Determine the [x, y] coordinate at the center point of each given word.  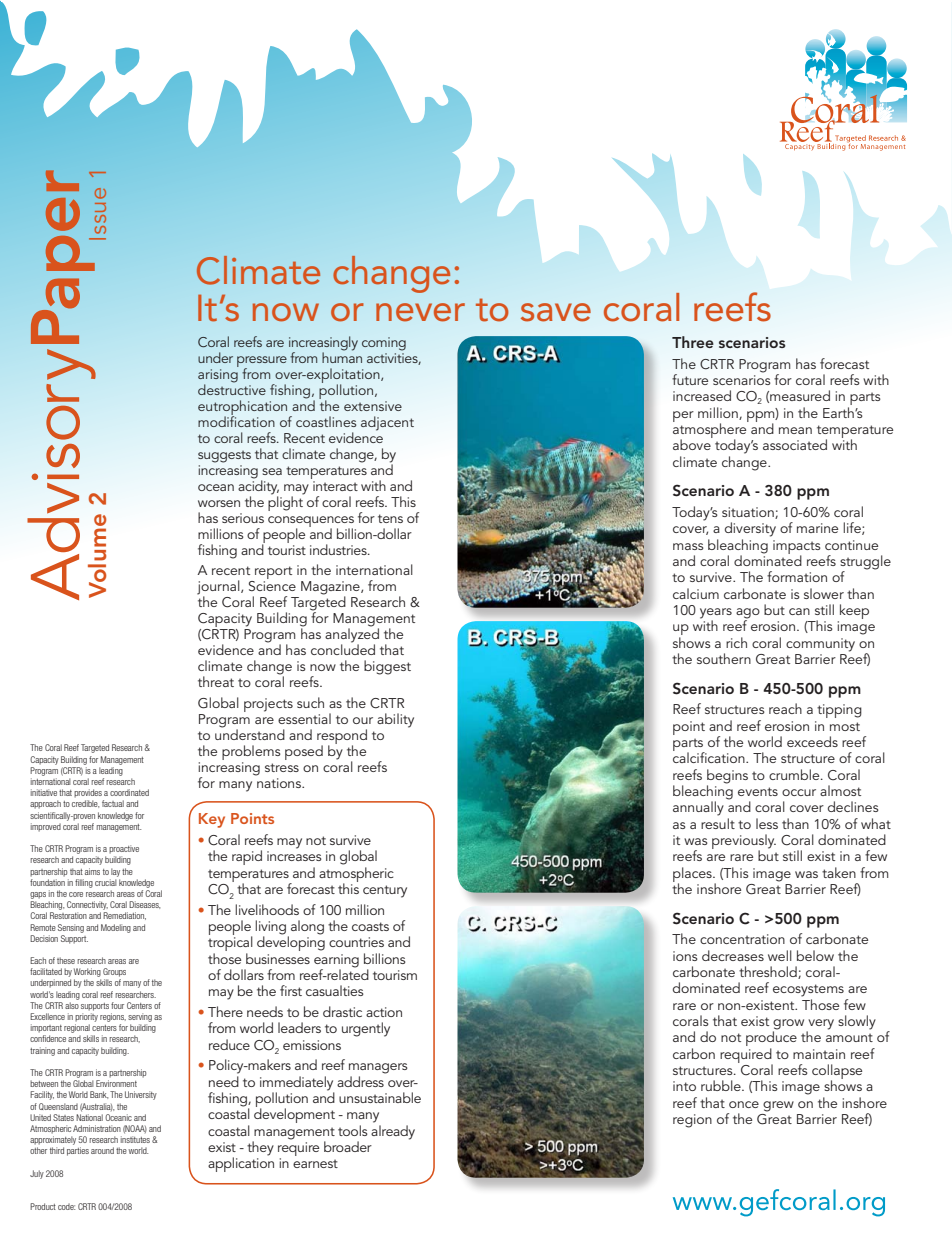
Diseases [144, 905]
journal [219, 588]
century [385, 891]
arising [218, 377]
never [420, 312]
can [799, 611]
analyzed [352, 635]
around [102, 1150]
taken [839, 872]
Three [693, 342]
